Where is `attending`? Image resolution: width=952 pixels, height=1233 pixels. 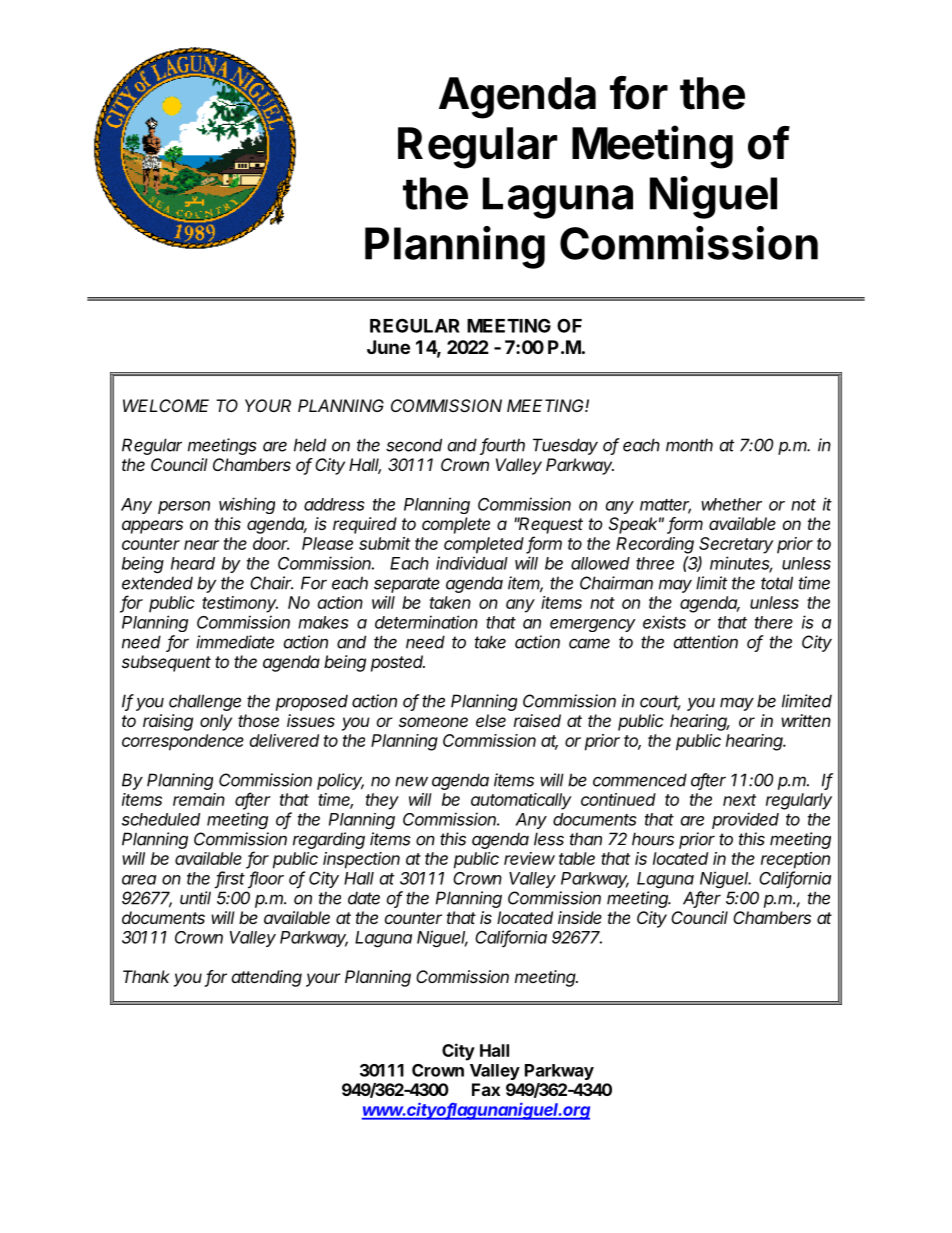
attending is located at coordinates (267, 978).
